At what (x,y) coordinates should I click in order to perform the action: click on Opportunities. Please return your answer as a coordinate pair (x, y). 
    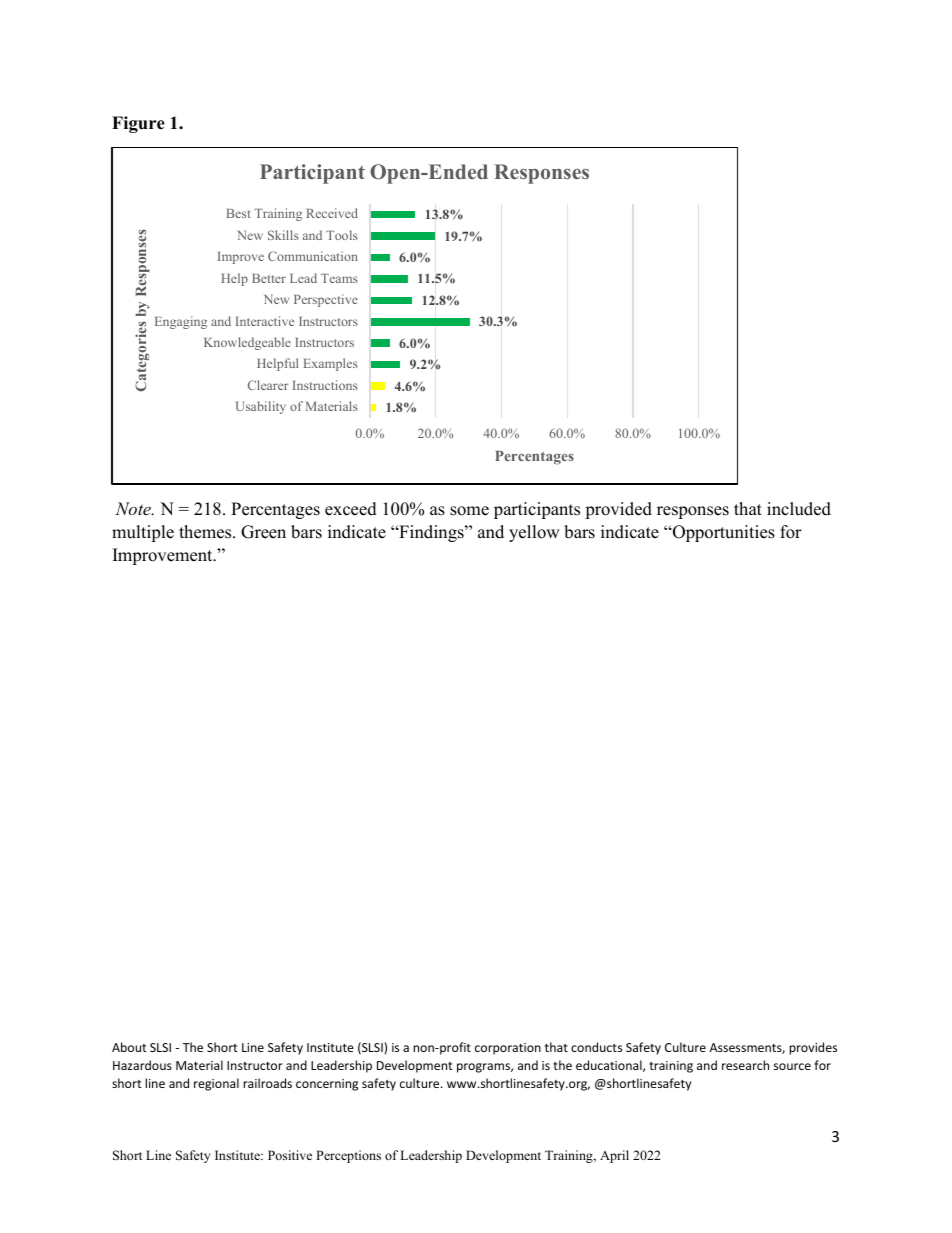
    Looking at the image, I should click on (723, 533).
